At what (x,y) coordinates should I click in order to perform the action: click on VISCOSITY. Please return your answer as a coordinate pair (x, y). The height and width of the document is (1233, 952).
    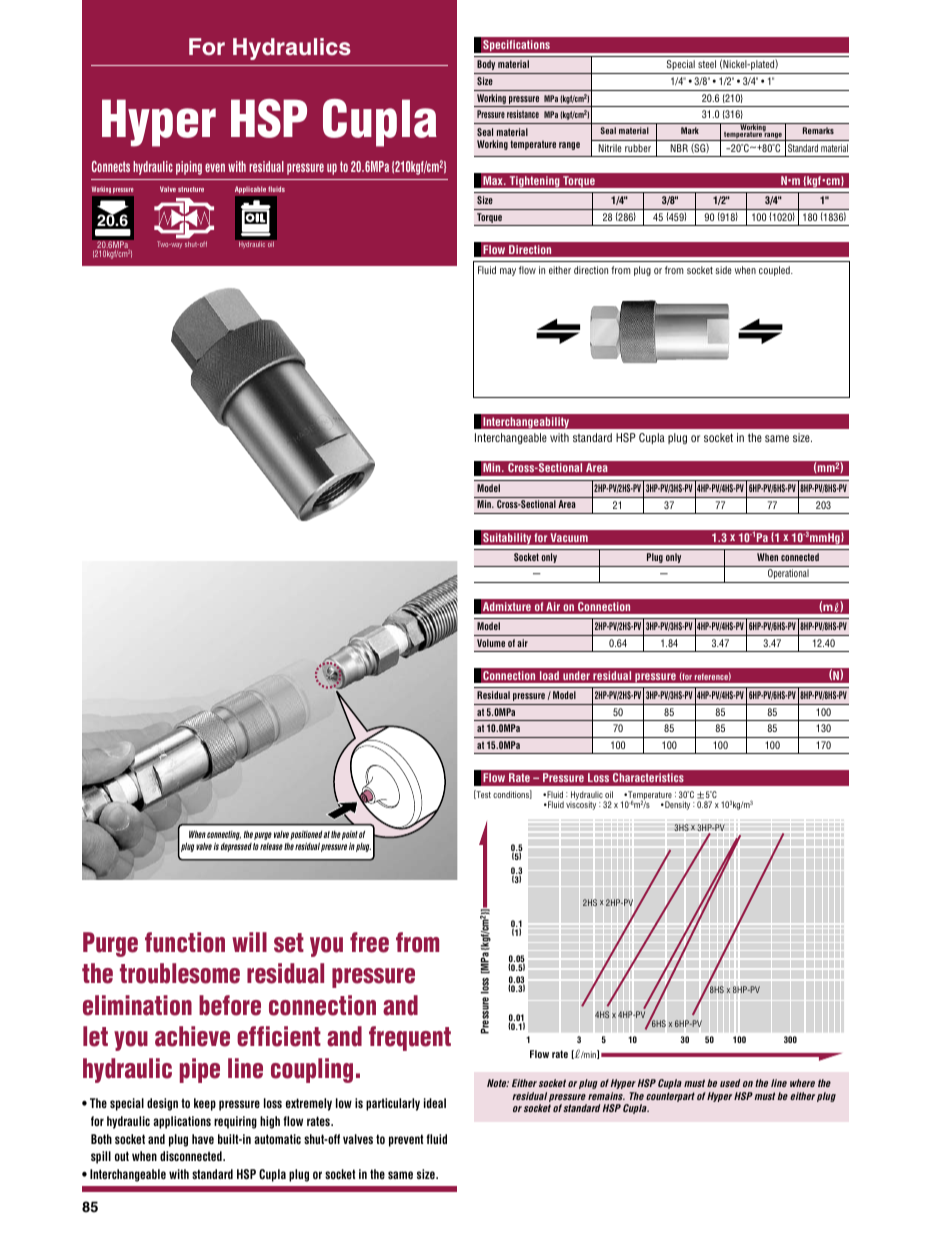
    Looking at the image, I should click on (581, 805).
